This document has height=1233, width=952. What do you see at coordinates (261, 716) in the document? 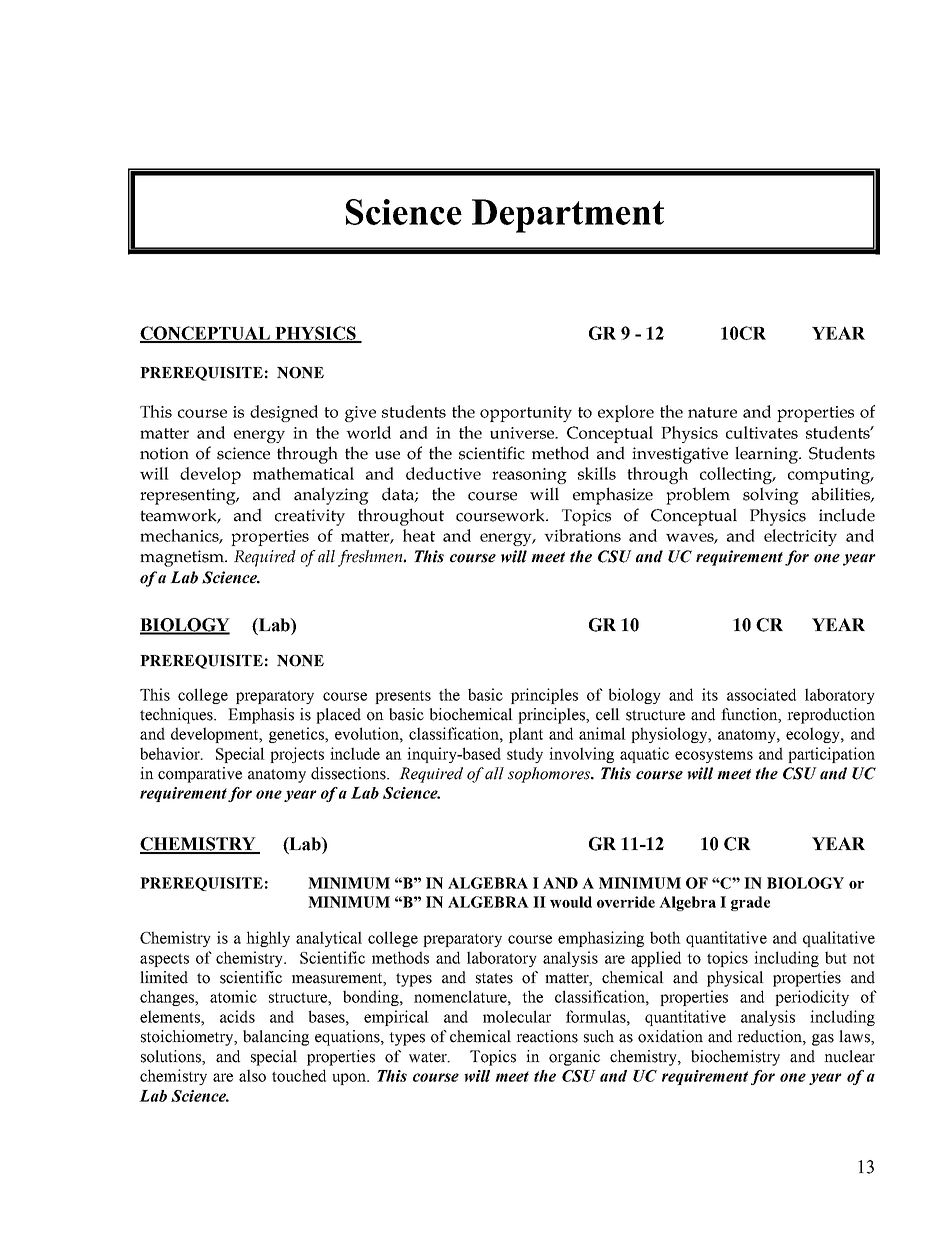
I see `Emphasis` at bounding box center [261, 716].
